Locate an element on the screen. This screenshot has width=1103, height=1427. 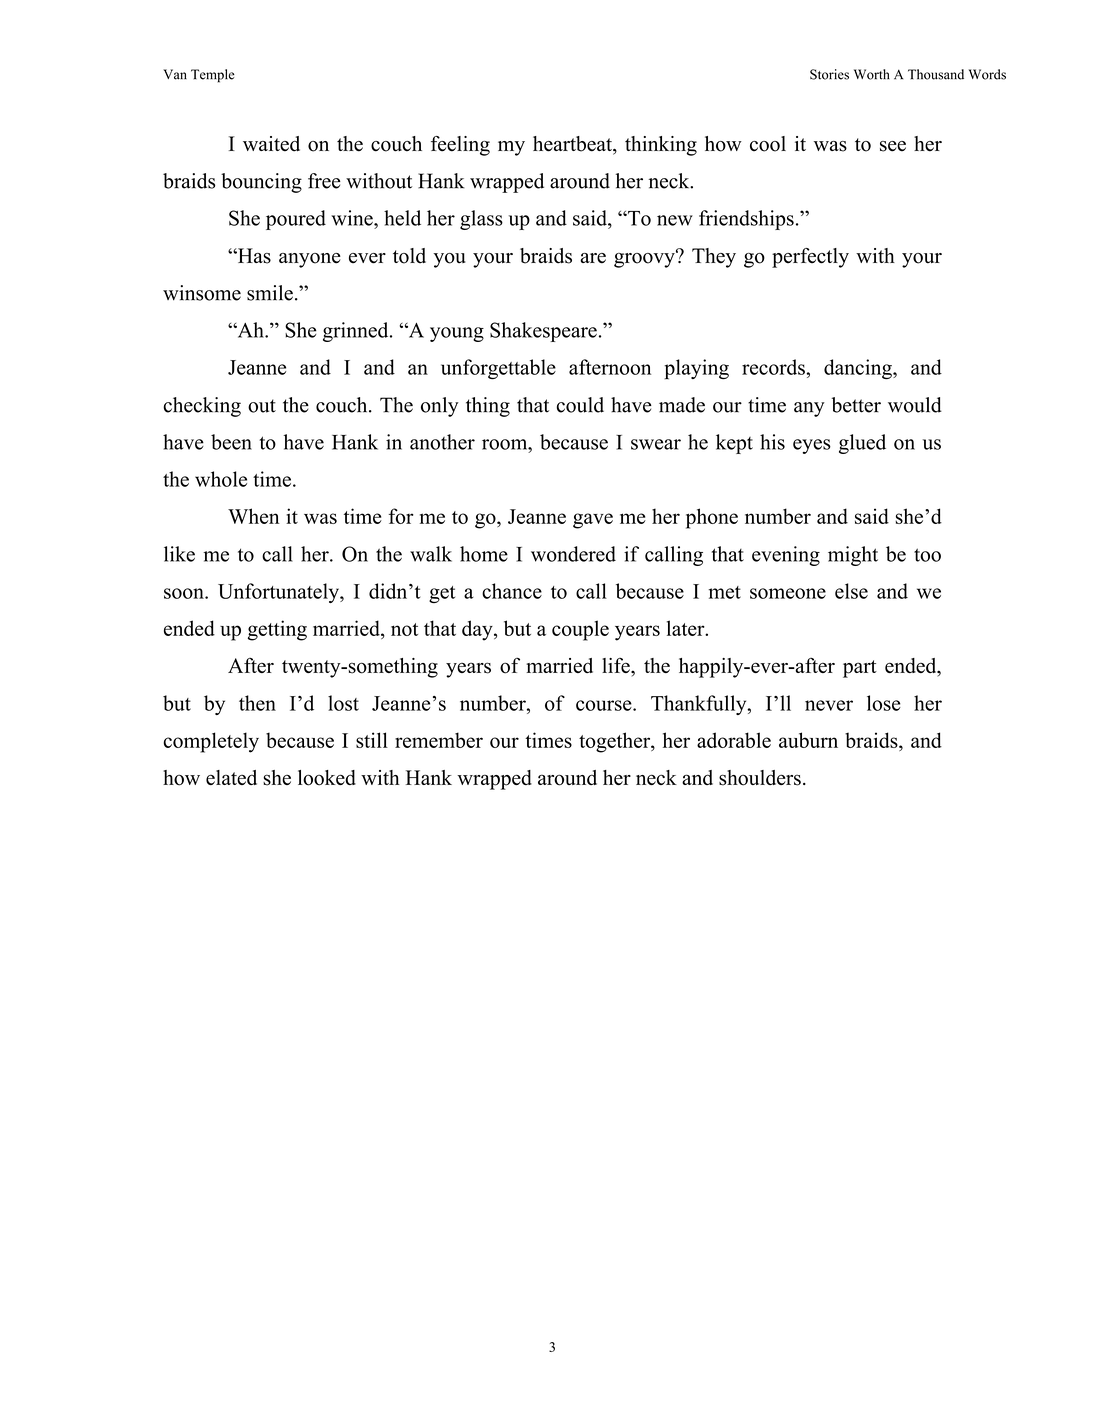
Temple is located at coordinates (213, 76).
